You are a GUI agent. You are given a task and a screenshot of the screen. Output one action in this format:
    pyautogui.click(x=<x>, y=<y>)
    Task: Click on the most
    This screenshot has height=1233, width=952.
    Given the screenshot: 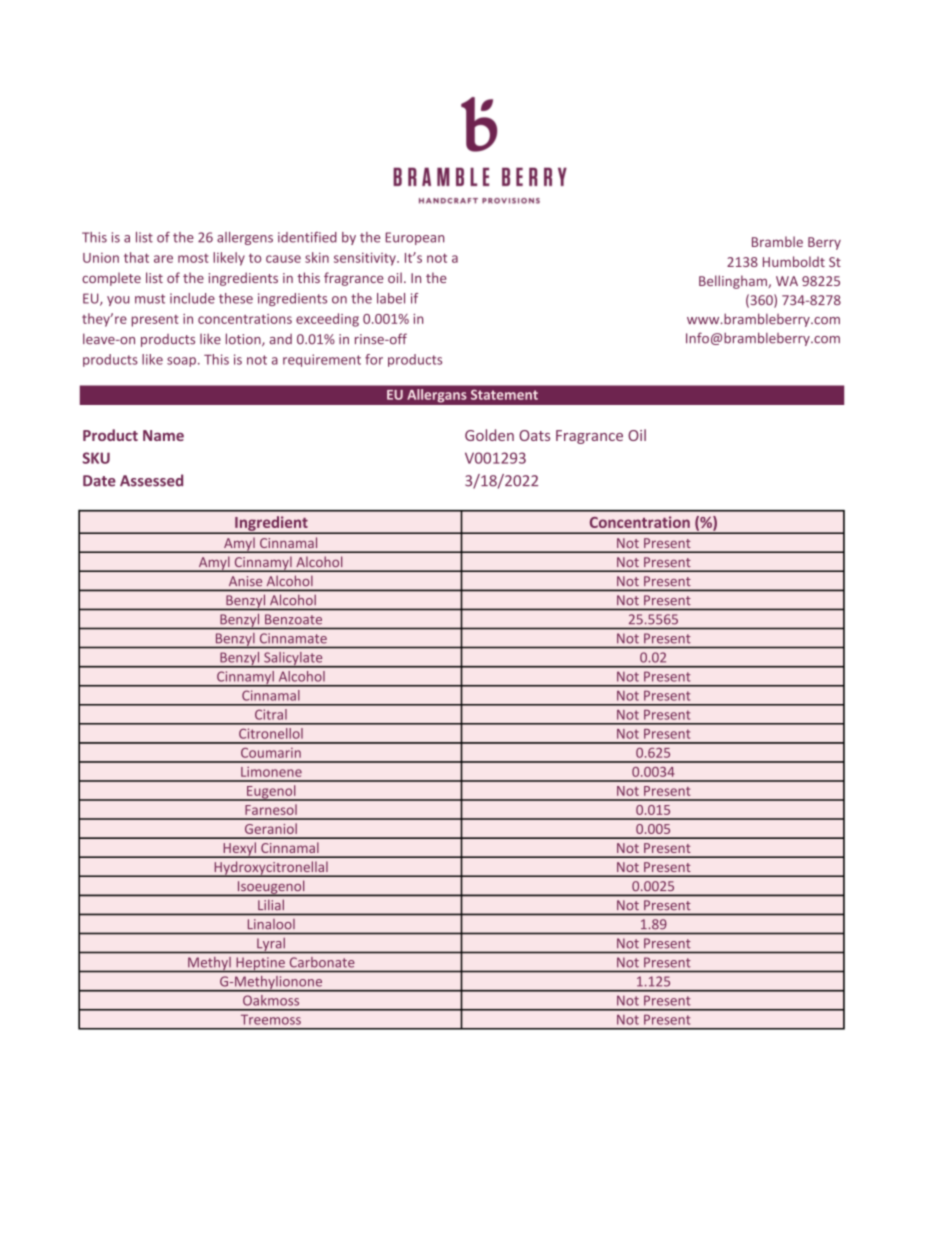 What is the action you would take?
    pyautogui.click(x=193, y=258)
